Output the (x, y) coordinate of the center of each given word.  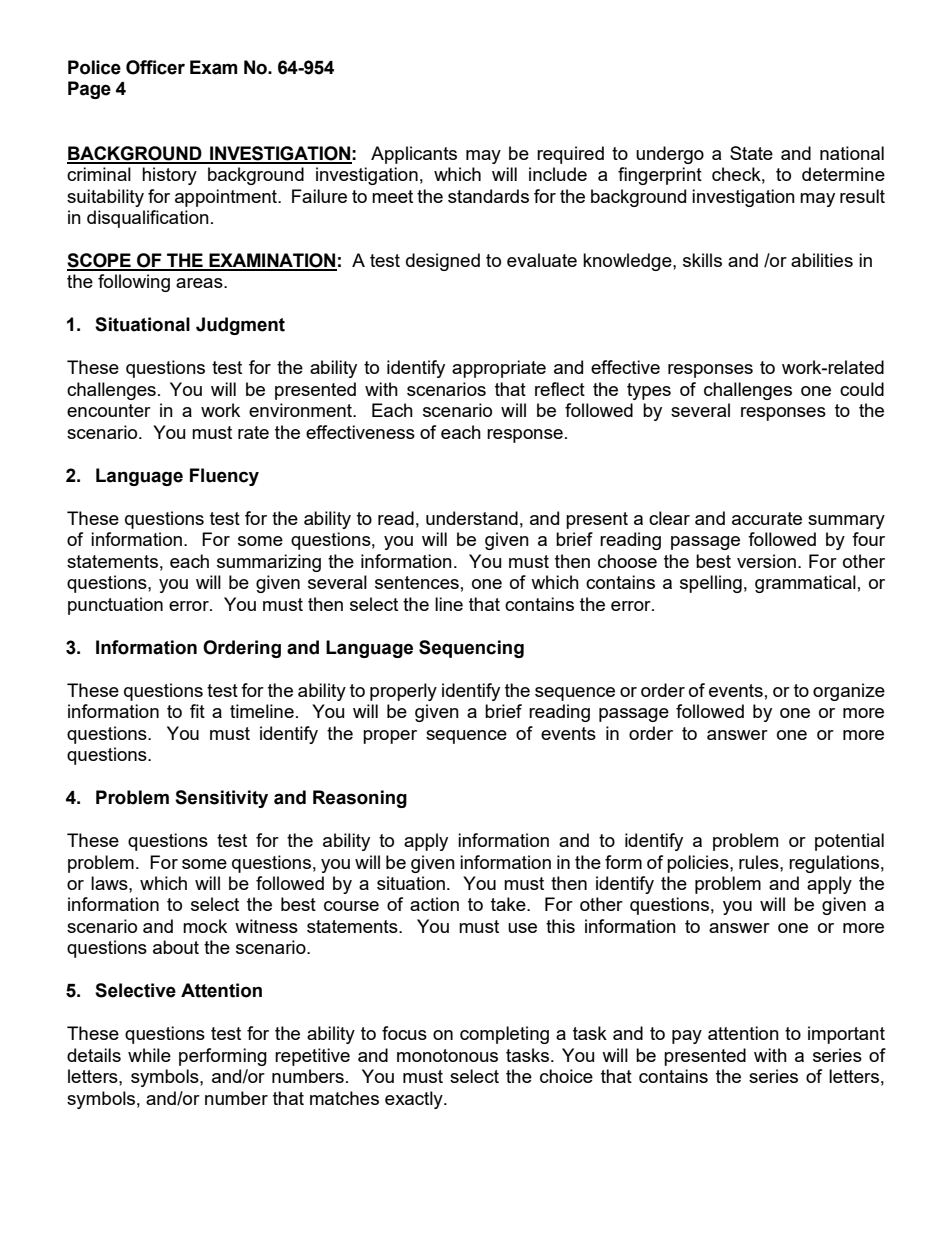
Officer (155, 67)
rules (760, 862)
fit (197, 711)
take (509, 904)
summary (846, 522)
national (852, 153)
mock (205, 926)
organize (849, 692)
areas (200, 283)
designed (443, 262)
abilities (822, 260)
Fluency (224, 477)
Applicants (414, 155)
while (149, 1055)
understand (472, 518)
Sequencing (471, 649)
